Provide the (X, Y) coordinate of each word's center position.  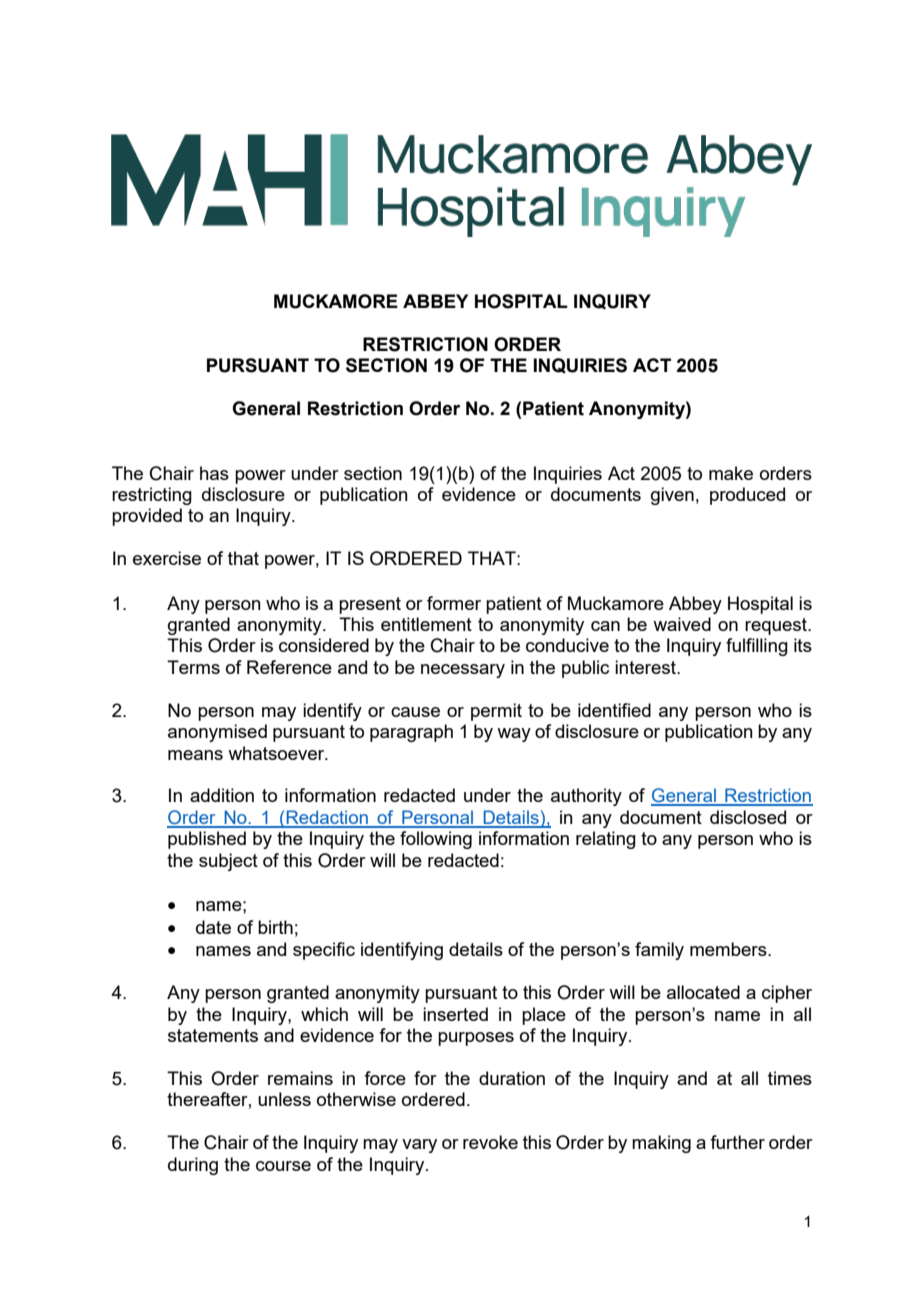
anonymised (217, 733)
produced (747, 496)
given (672, 496)
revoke (490, 1142)
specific (324, 951)
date (213, 927)
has (214, 473)
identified (614, 710)
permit (496, 712)
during (193, 1166)
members (729, 949)
